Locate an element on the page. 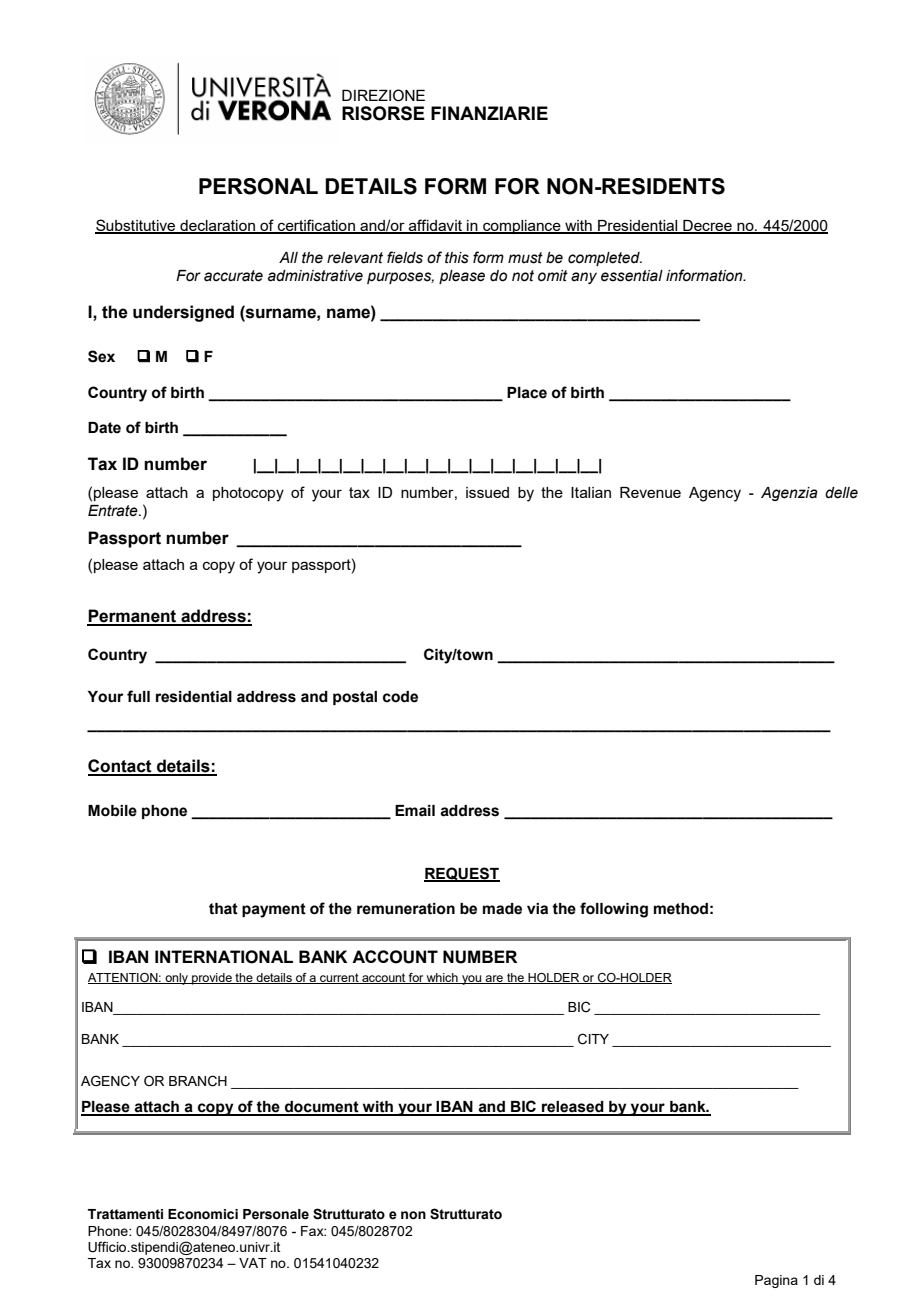 The width and height of the page is (924, 1308). VAT is located at coordinates (253, 1263).
